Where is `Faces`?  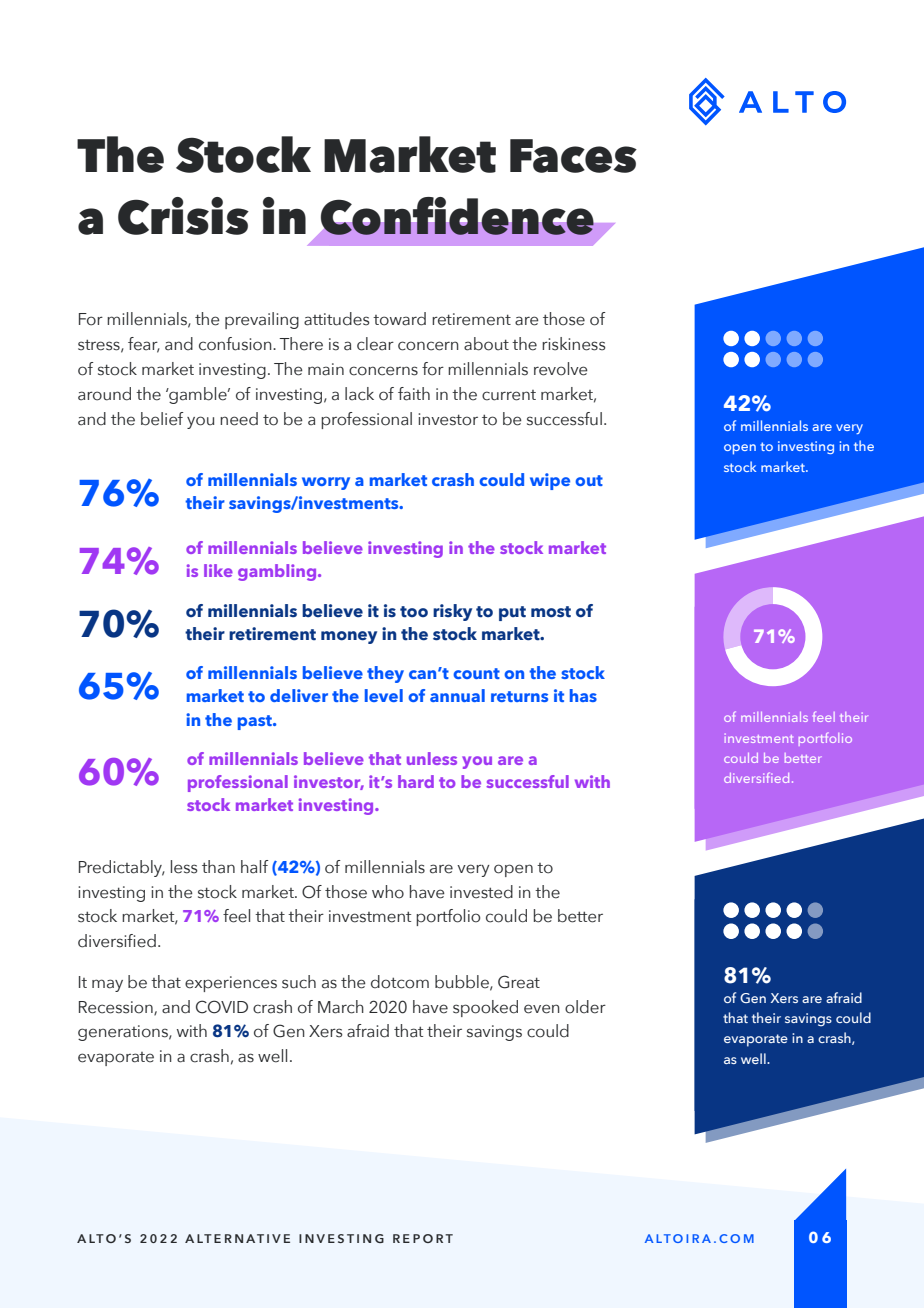 Faces is located at coordinates (573, 156).
